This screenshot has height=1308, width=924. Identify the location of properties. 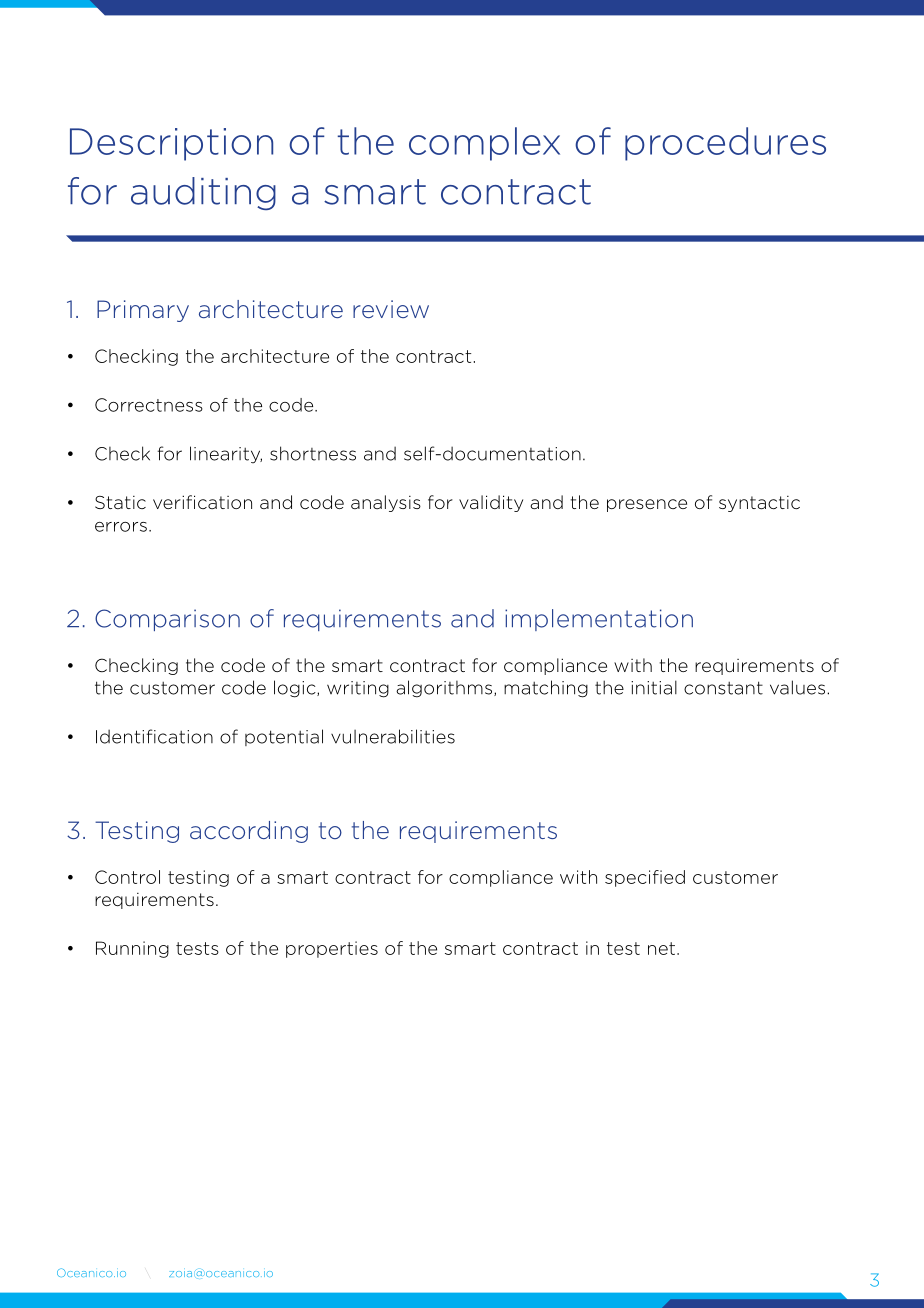
(332, 949).
